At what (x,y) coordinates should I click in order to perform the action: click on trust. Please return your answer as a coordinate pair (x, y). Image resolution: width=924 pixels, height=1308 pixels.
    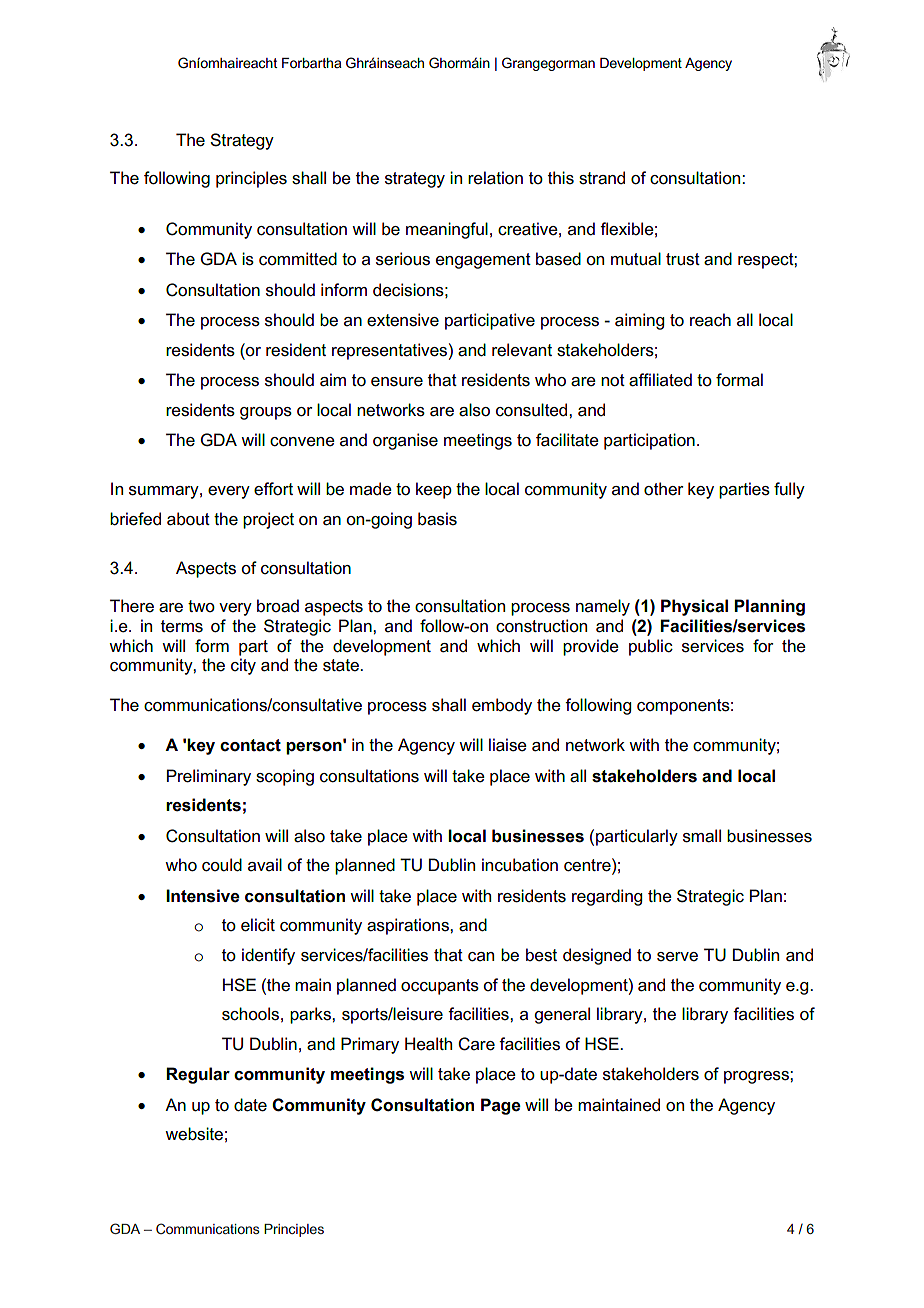
    Looking at the image, I should click on (683, 259).
